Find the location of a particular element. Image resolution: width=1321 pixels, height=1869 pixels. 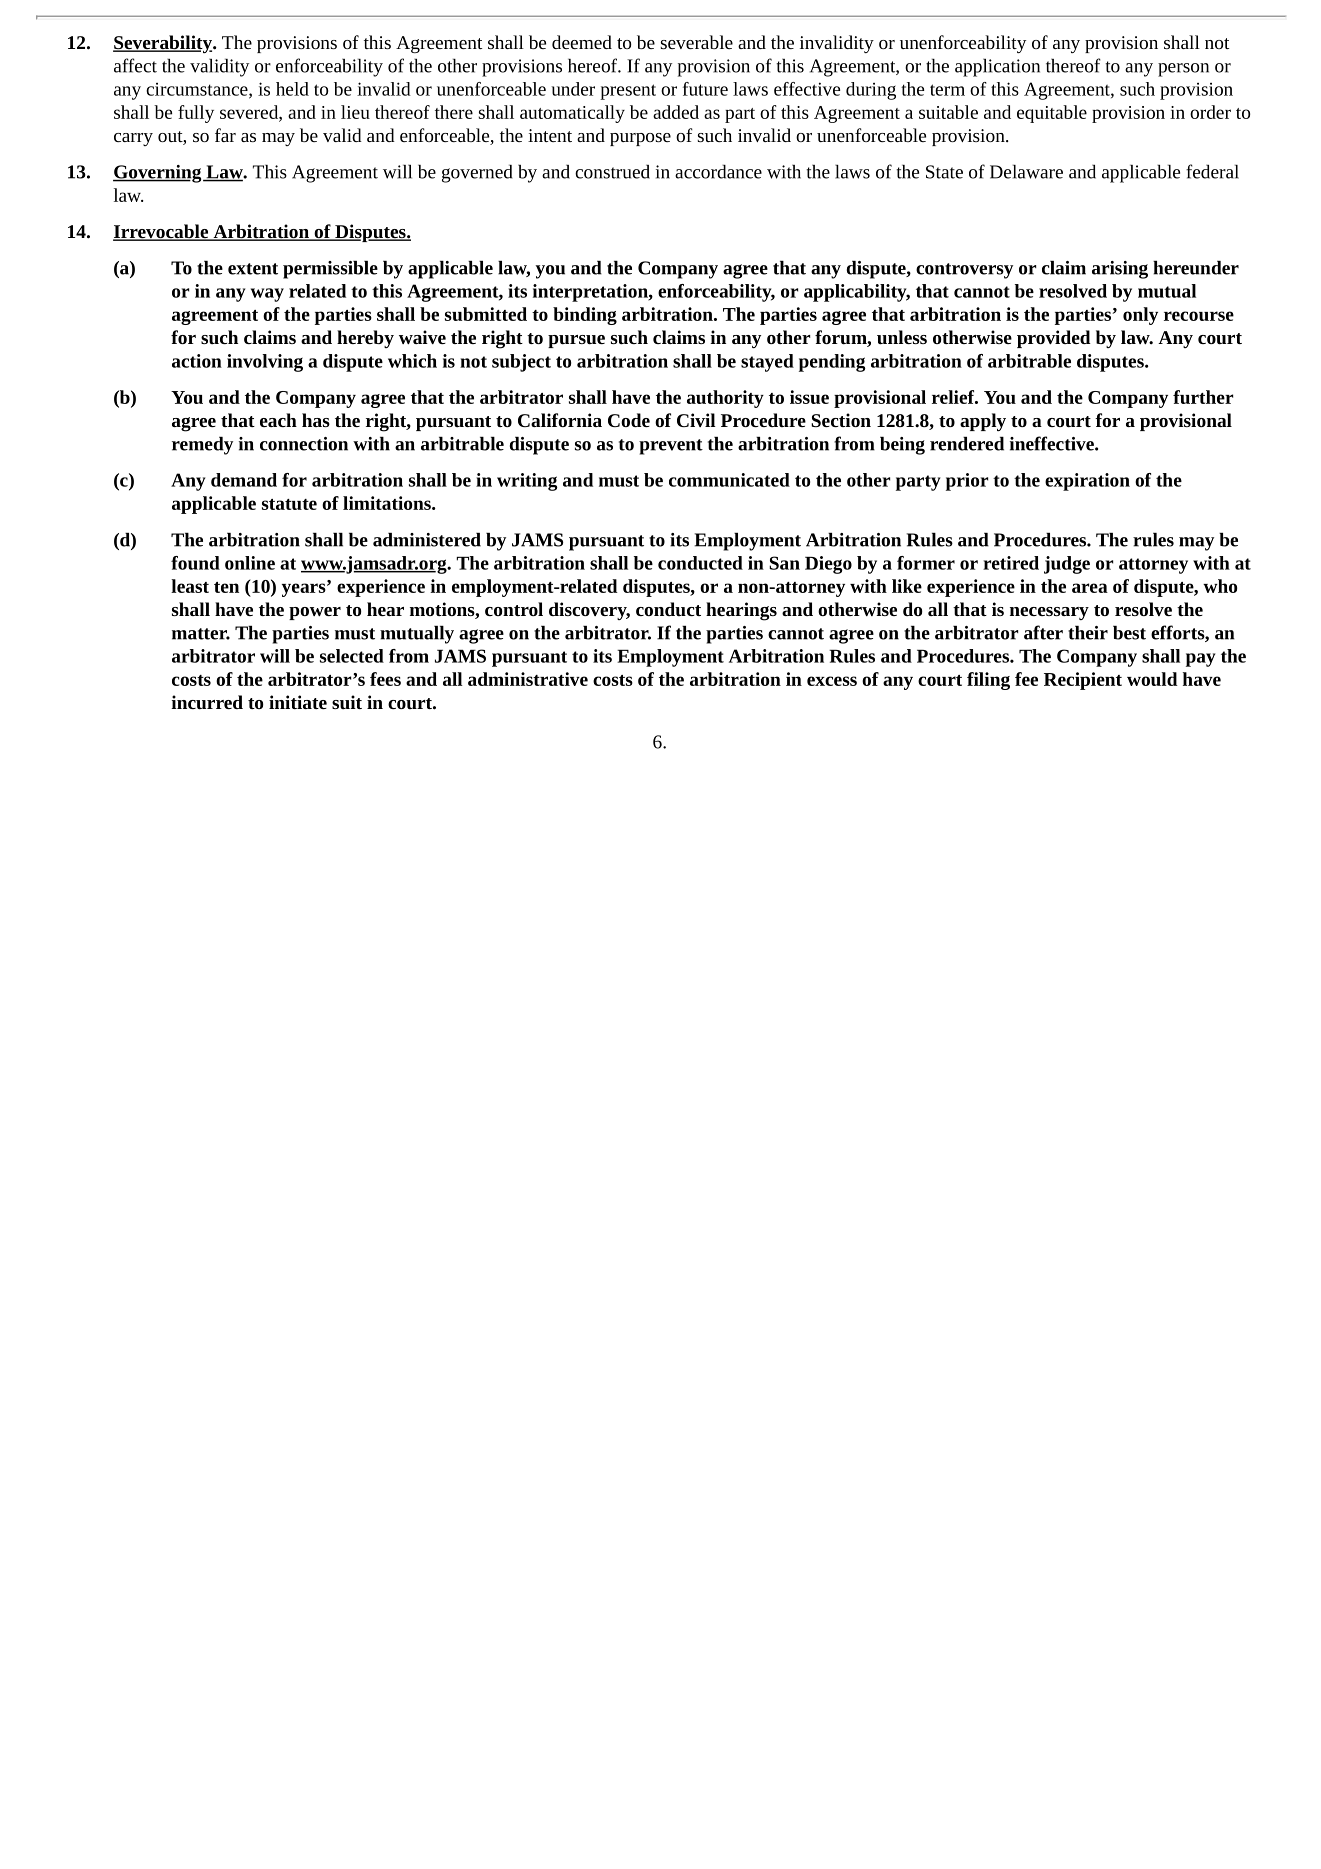

provided is located at coordinates (1054, 339).
